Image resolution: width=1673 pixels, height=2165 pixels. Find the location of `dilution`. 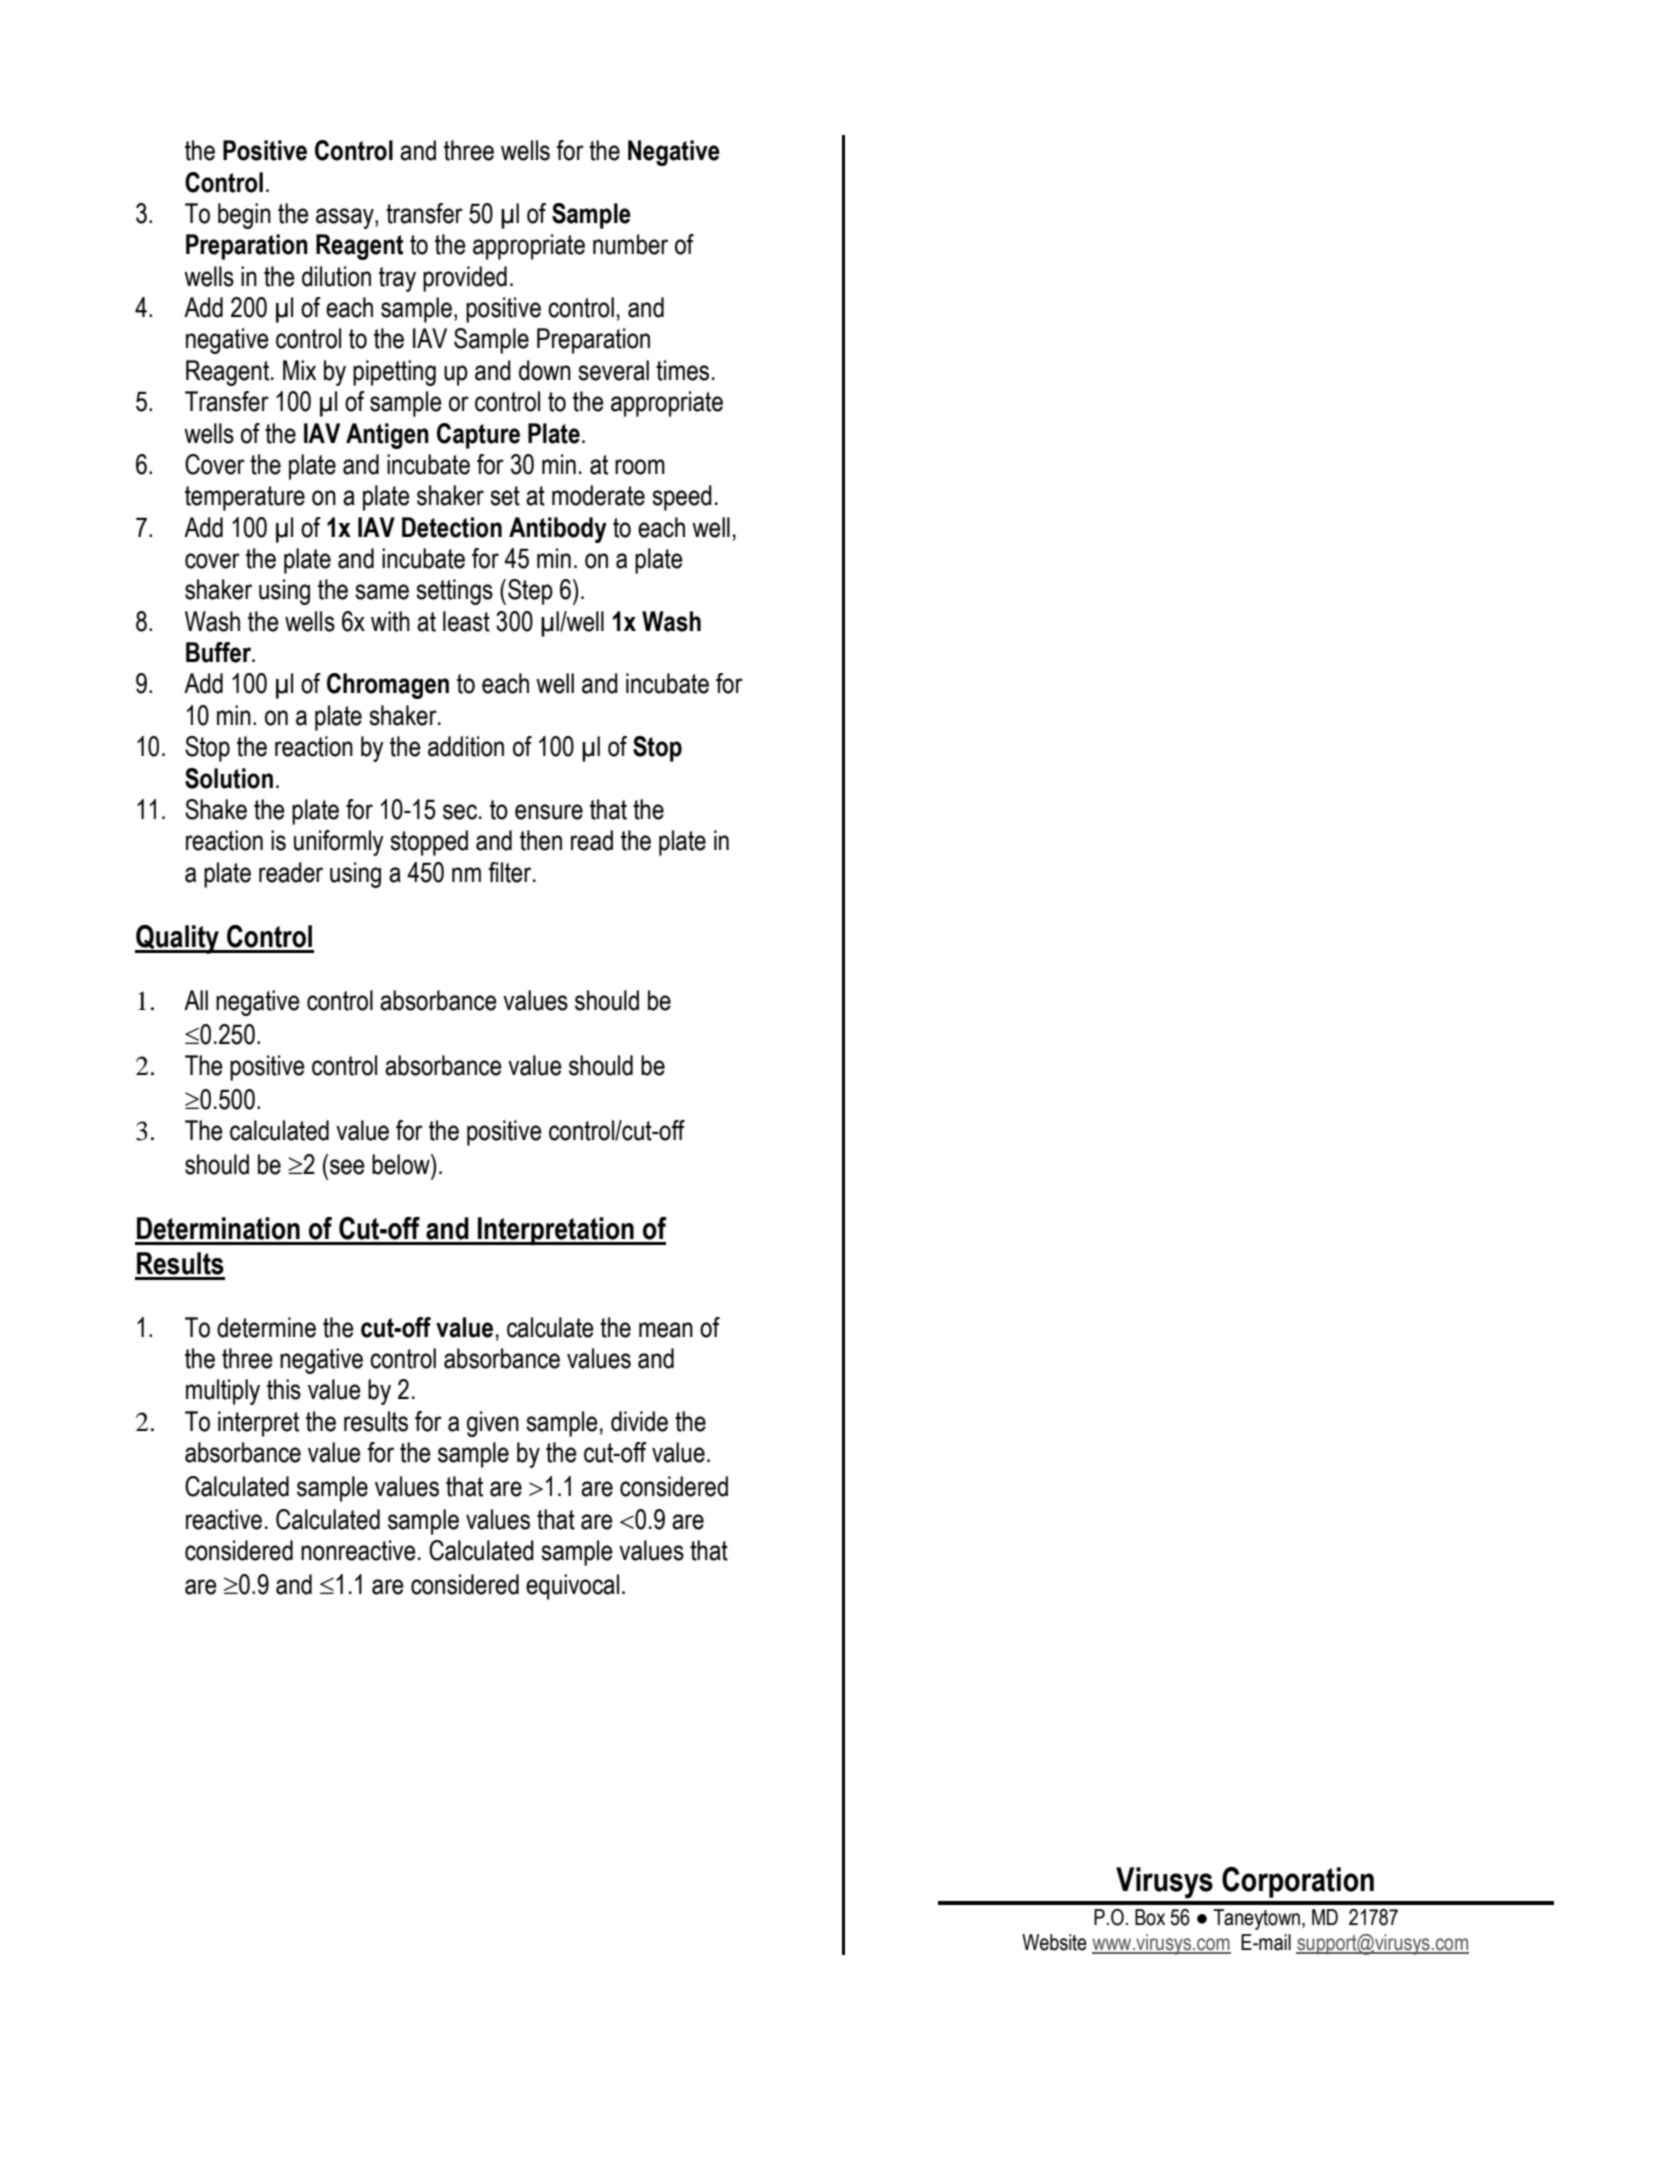

dilution is located at coordinates (336, 276).
